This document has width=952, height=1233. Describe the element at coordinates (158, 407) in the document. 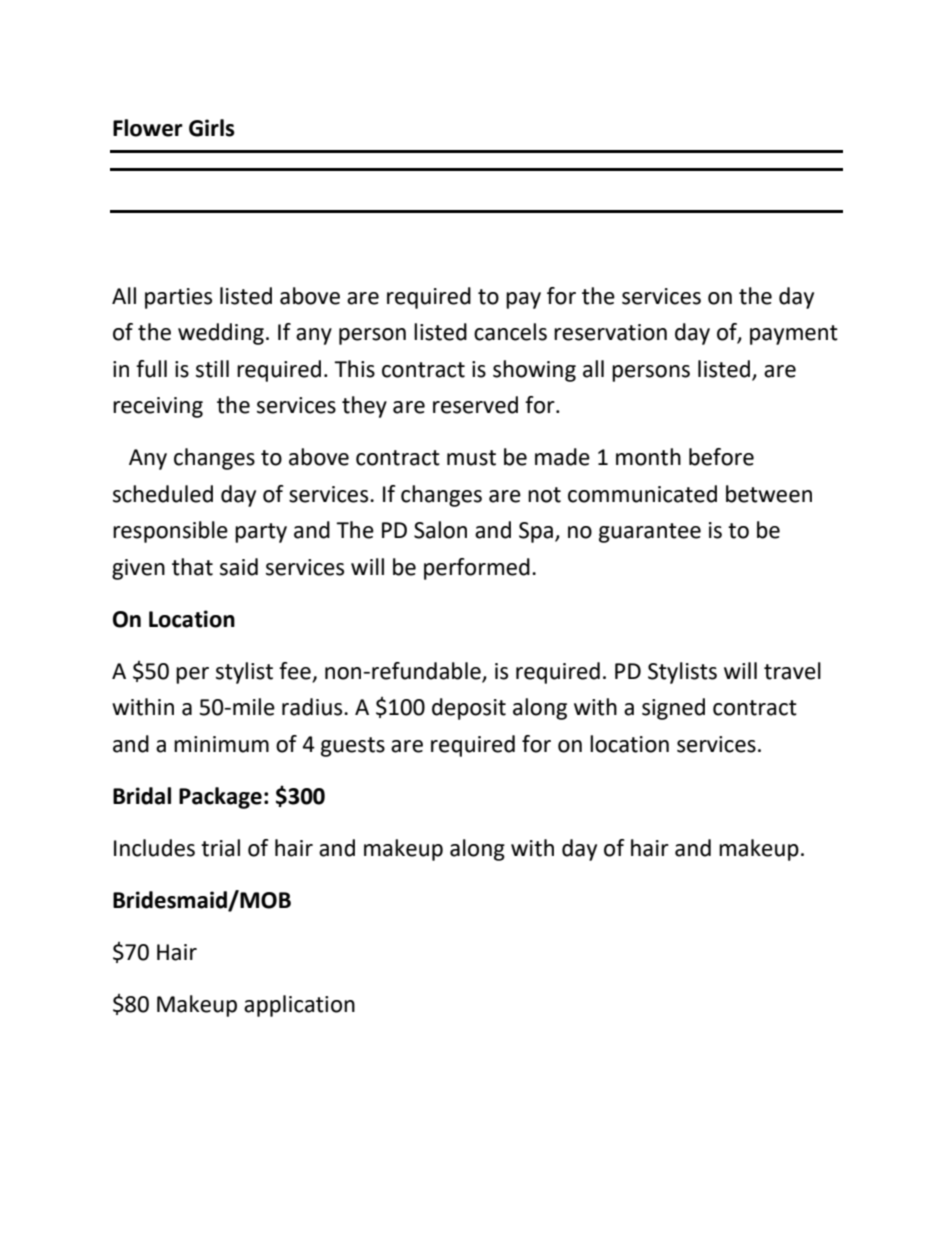

I see `receiving` at that location.
